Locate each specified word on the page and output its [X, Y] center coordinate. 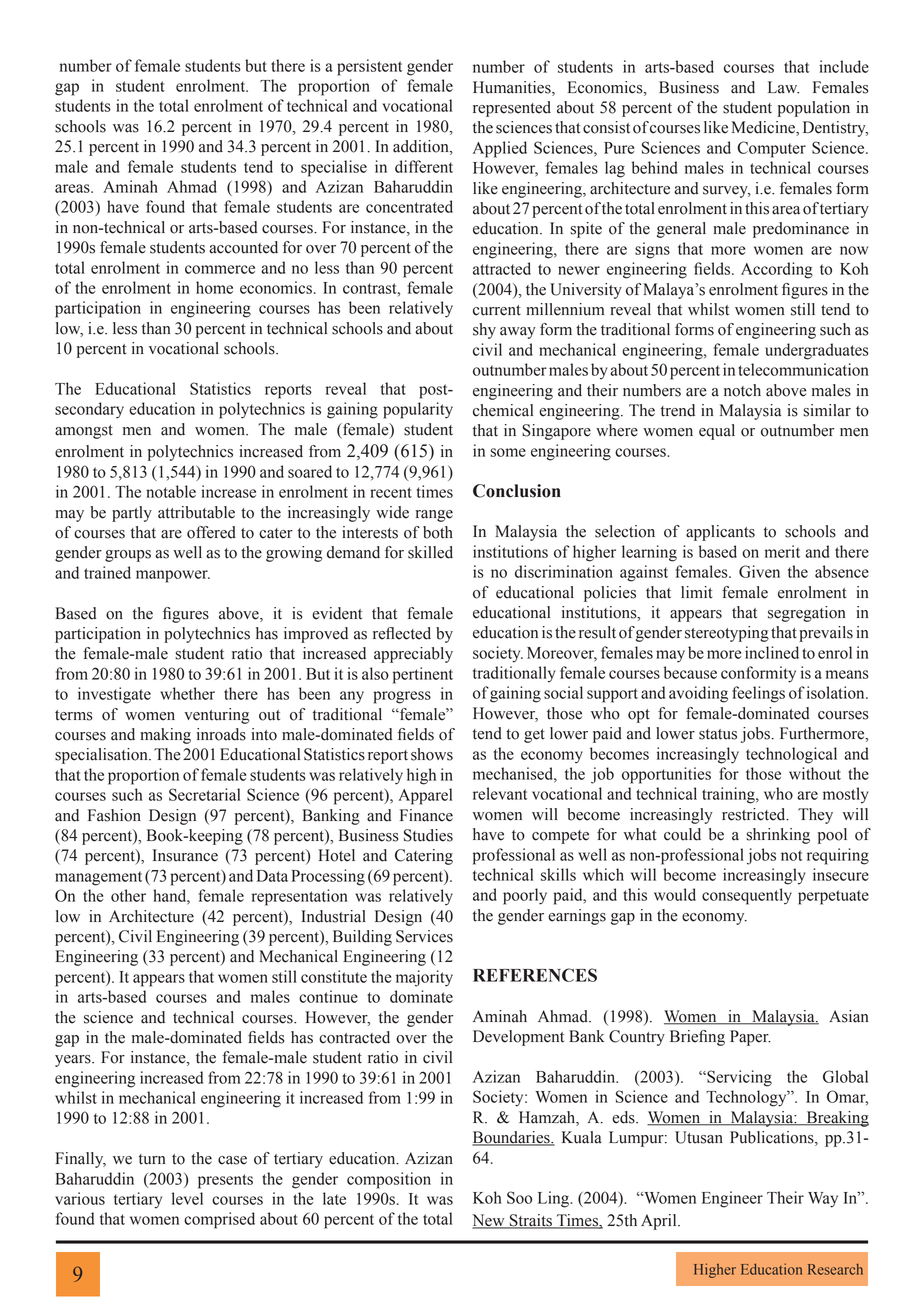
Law [783, 87]
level [187, 1198]
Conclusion [517, 491]
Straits [531, 1221]
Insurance [185, 855]
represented [512, 109]
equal [717, 432]
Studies [428, 835]
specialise [334, 168]
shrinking [778, 836]
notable [171, 491]
